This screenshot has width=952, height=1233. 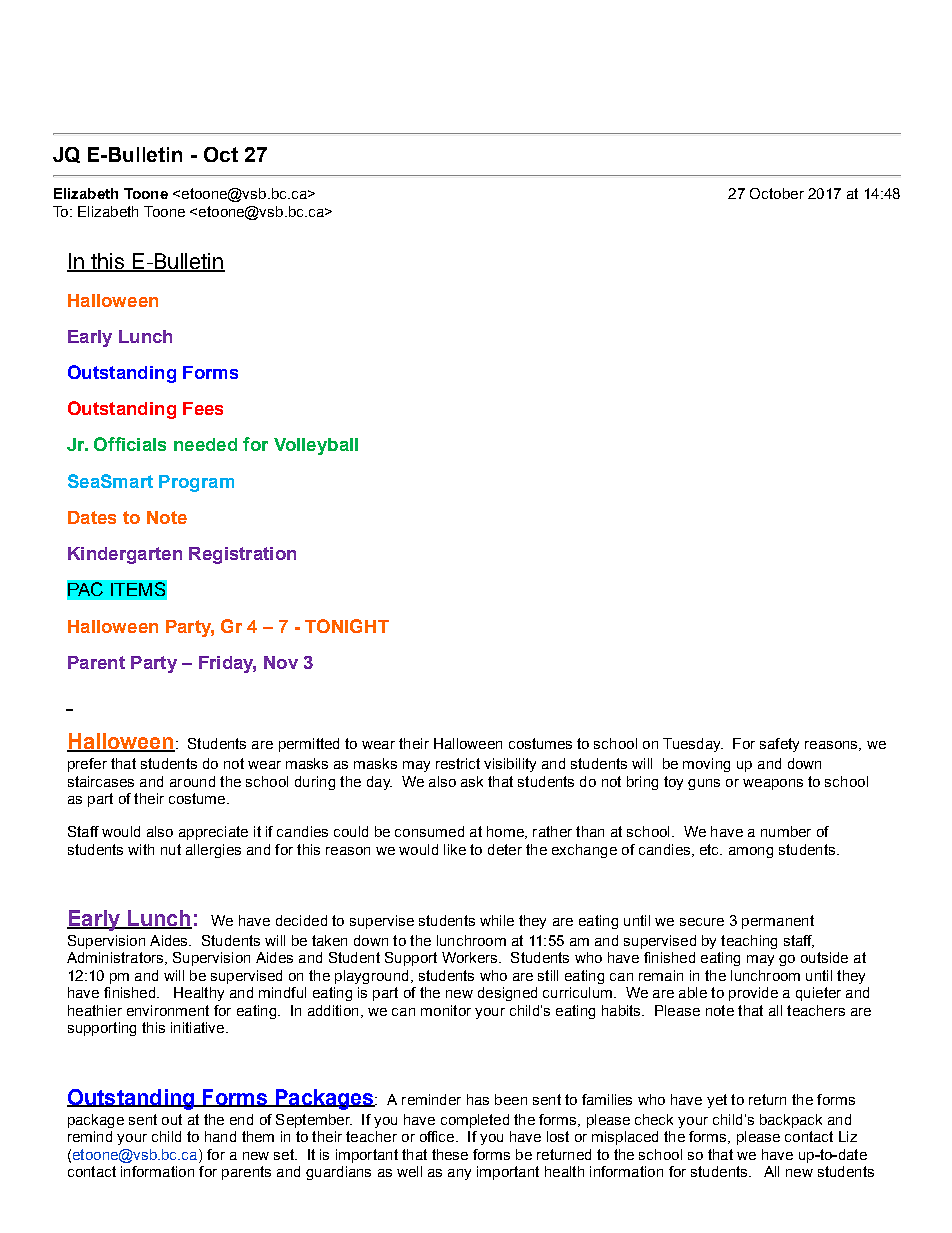 What do you see at coordinates (220, 1136) in the screenshot?
I see `hand` at bounding box center [220, 1136].
